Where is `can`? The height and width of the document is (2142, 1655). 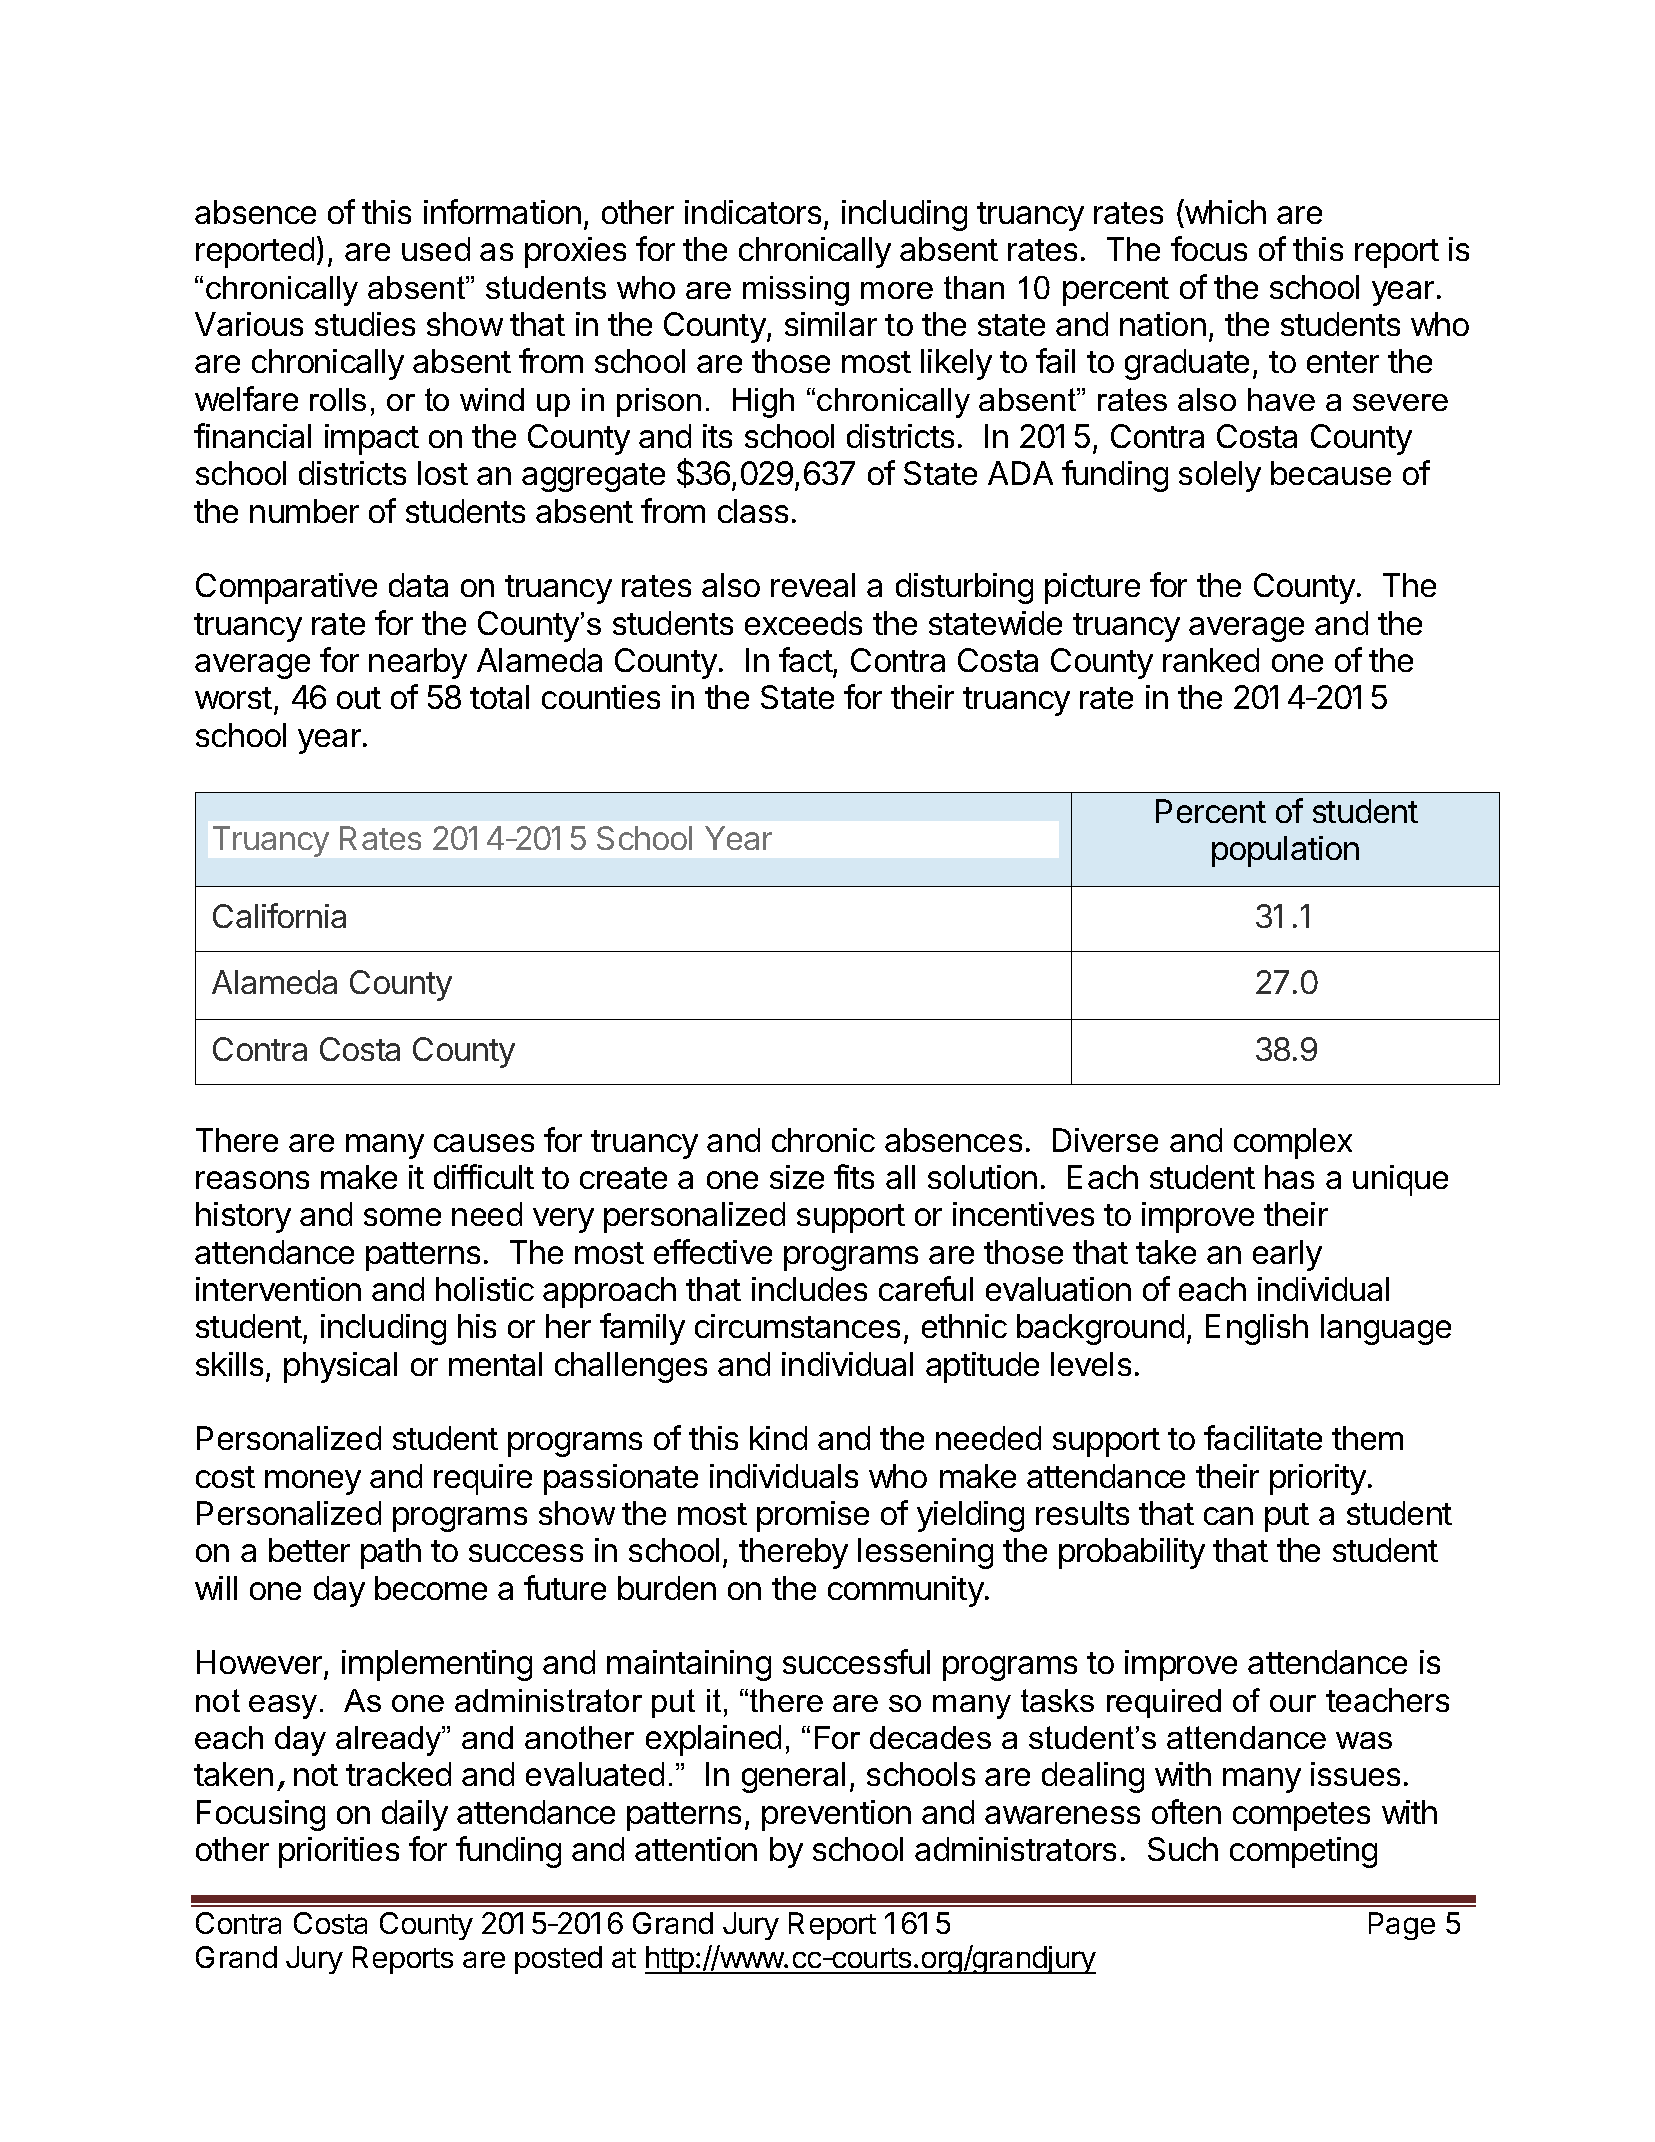
can is located at coordinates (1228, 1516).
